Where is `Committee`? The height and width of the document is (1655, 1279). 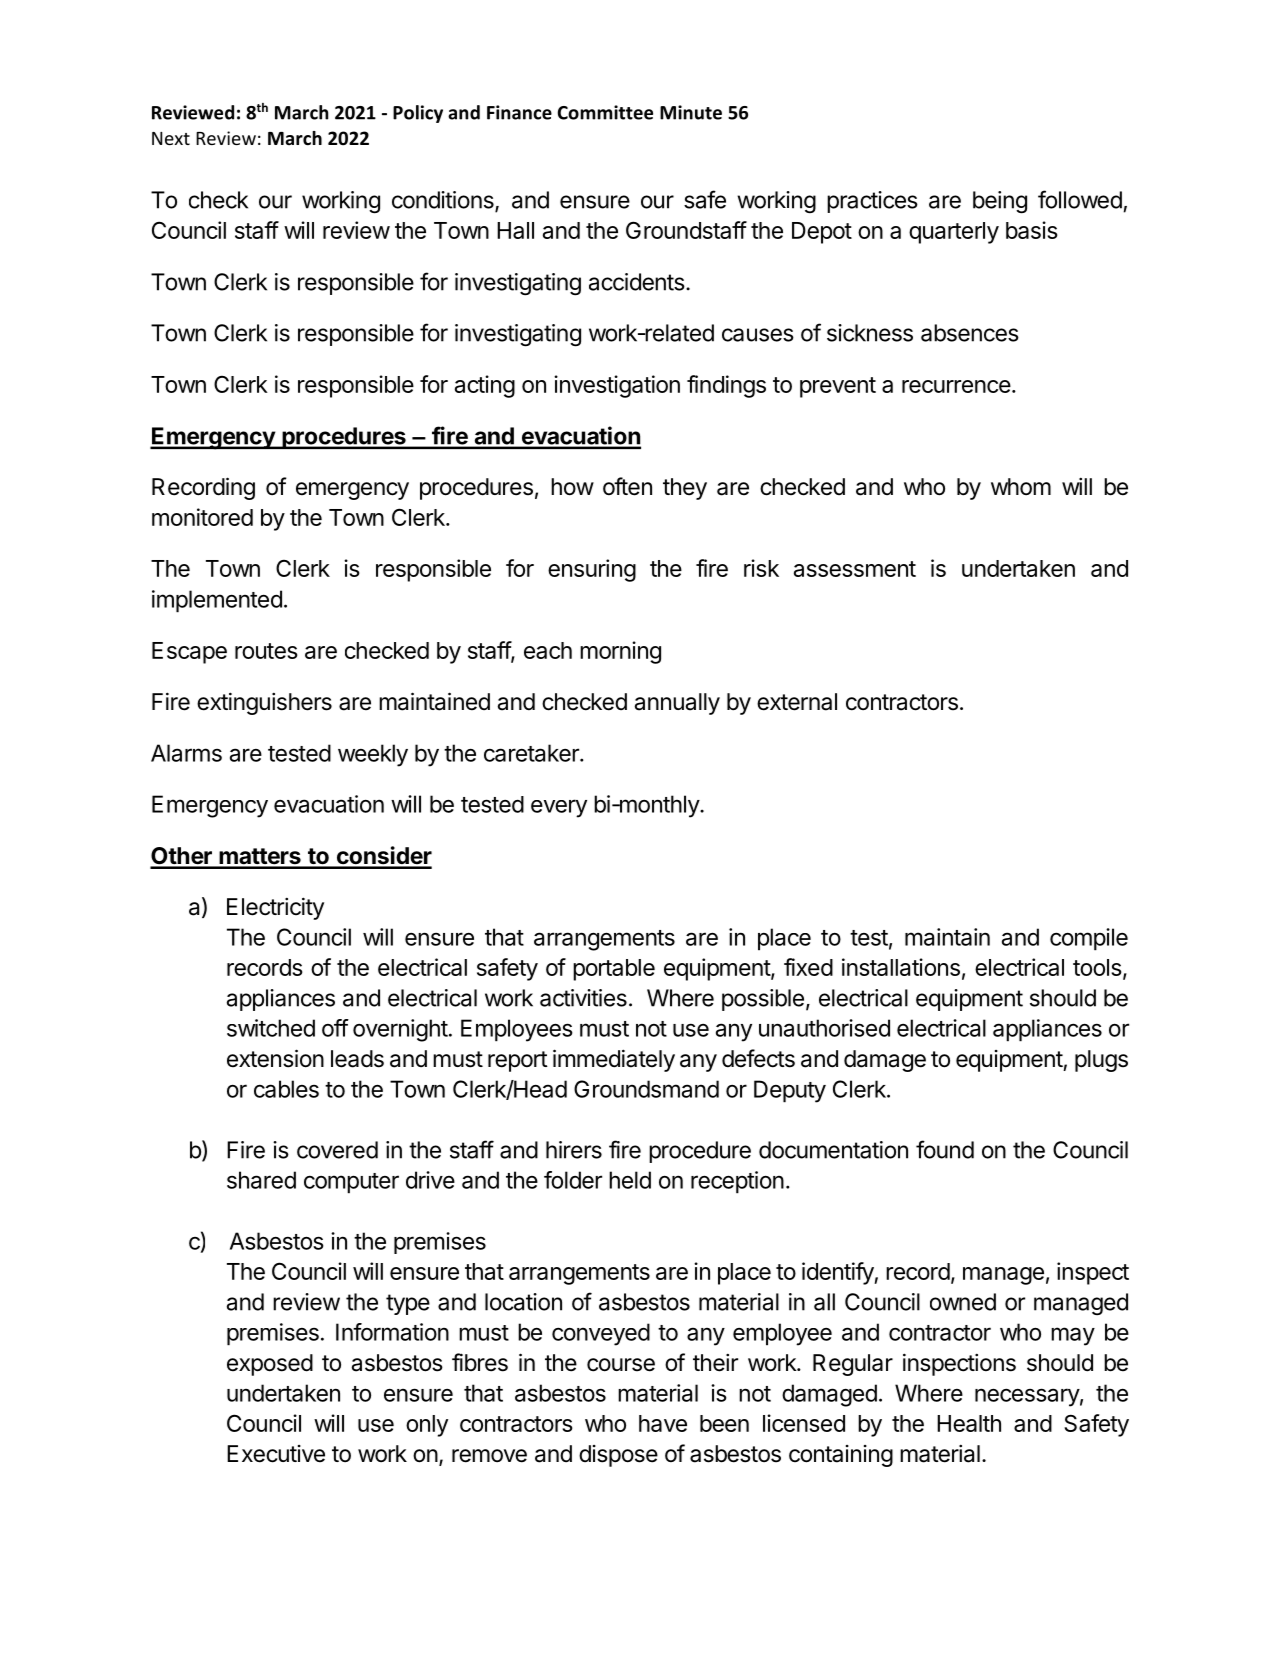
Committee is located at coordinates (605, 112).
